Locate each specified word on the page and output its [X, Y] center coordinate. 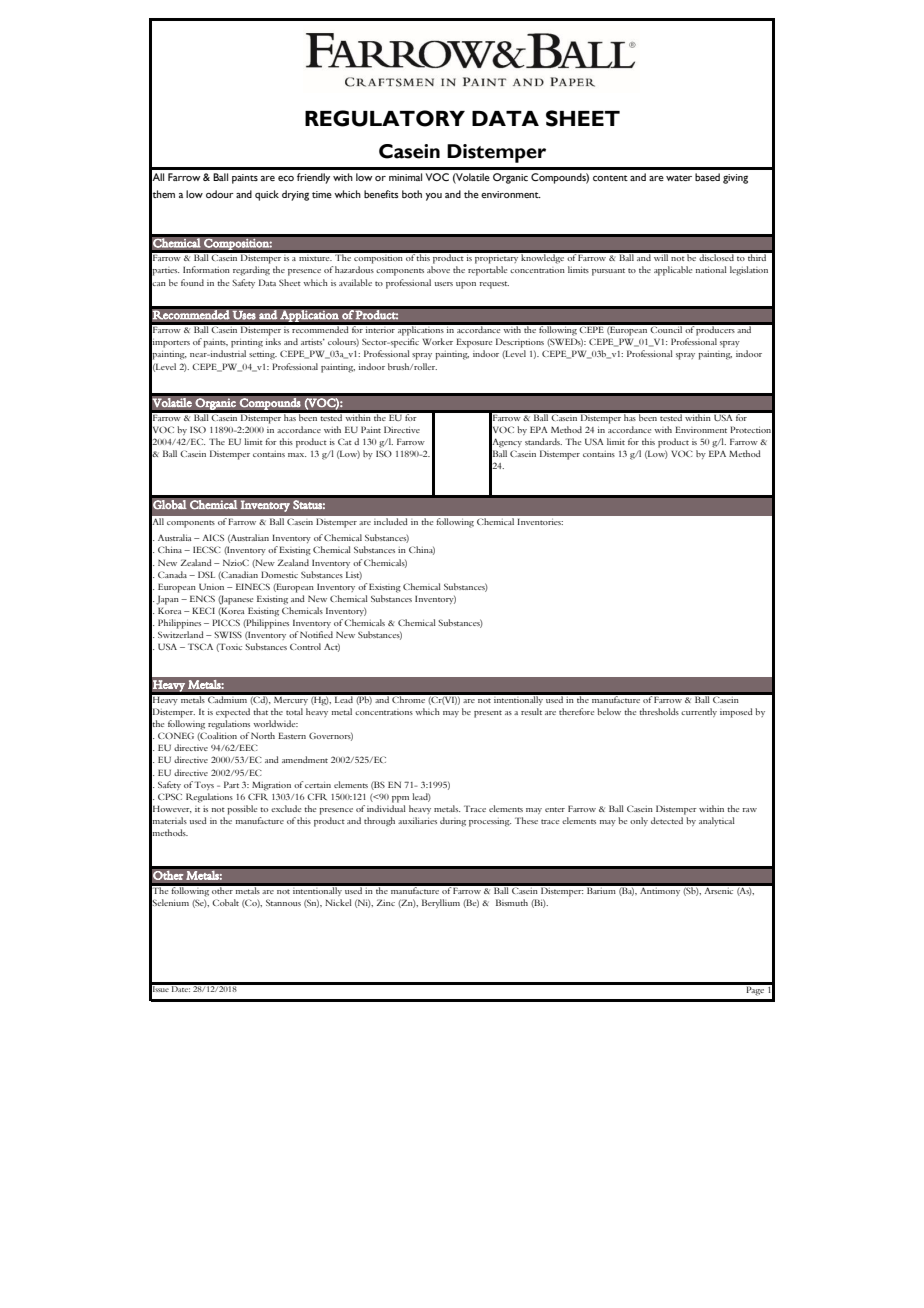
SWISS [228, 634]
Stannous [283, 903]
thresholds [659, 711]
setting [263, 355]
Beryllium [441, 903]
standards [543, 441]
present [488, 714]
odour [220, 194]
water [679, 178]
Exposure [474, 343]
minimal [405, 177]
